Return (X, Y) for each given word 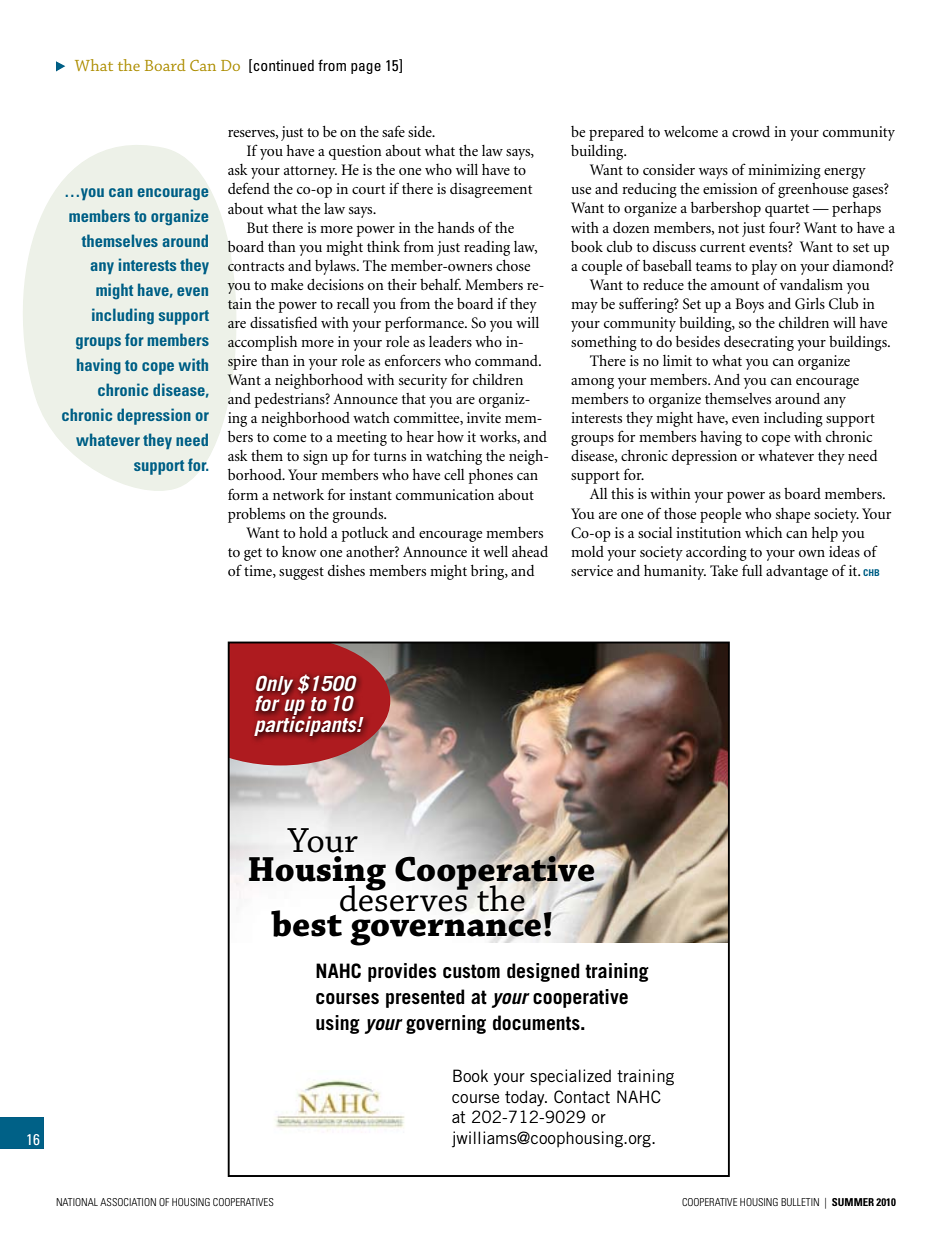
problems (256, 515)
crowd (751, 131)
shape (793, 515)
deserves (404, 897)
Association (128, 1202)
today (526, 1098)
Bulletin (800, 1202)
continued (282, 66)
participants (306, 725)
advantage (797, 572)
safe (393, 131)
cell (454, 474)
